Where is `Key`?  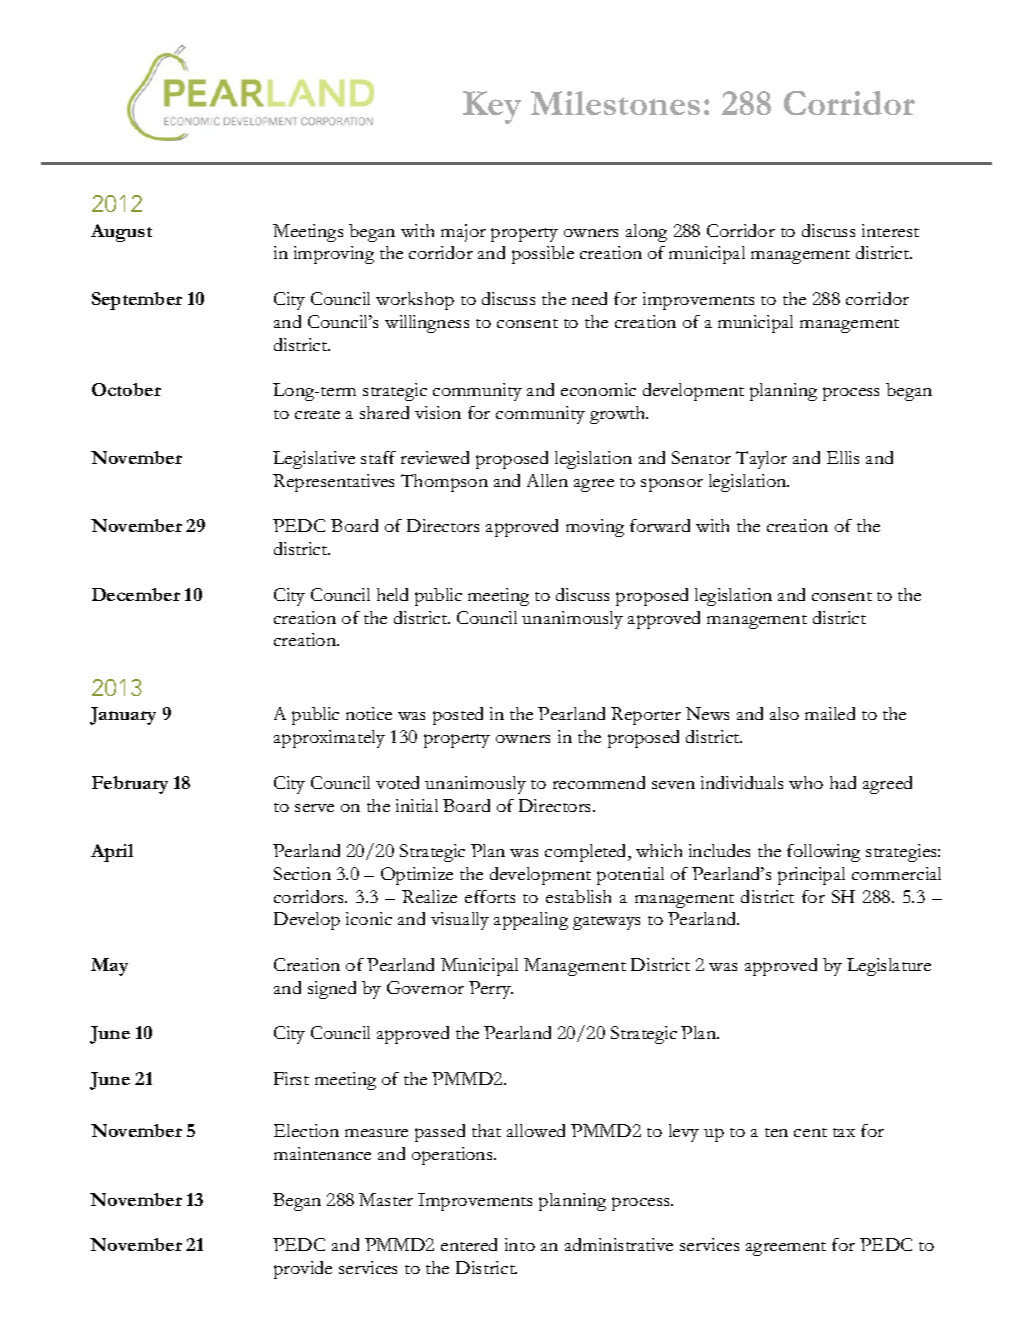 Key is located at coordinates (492, 107).
